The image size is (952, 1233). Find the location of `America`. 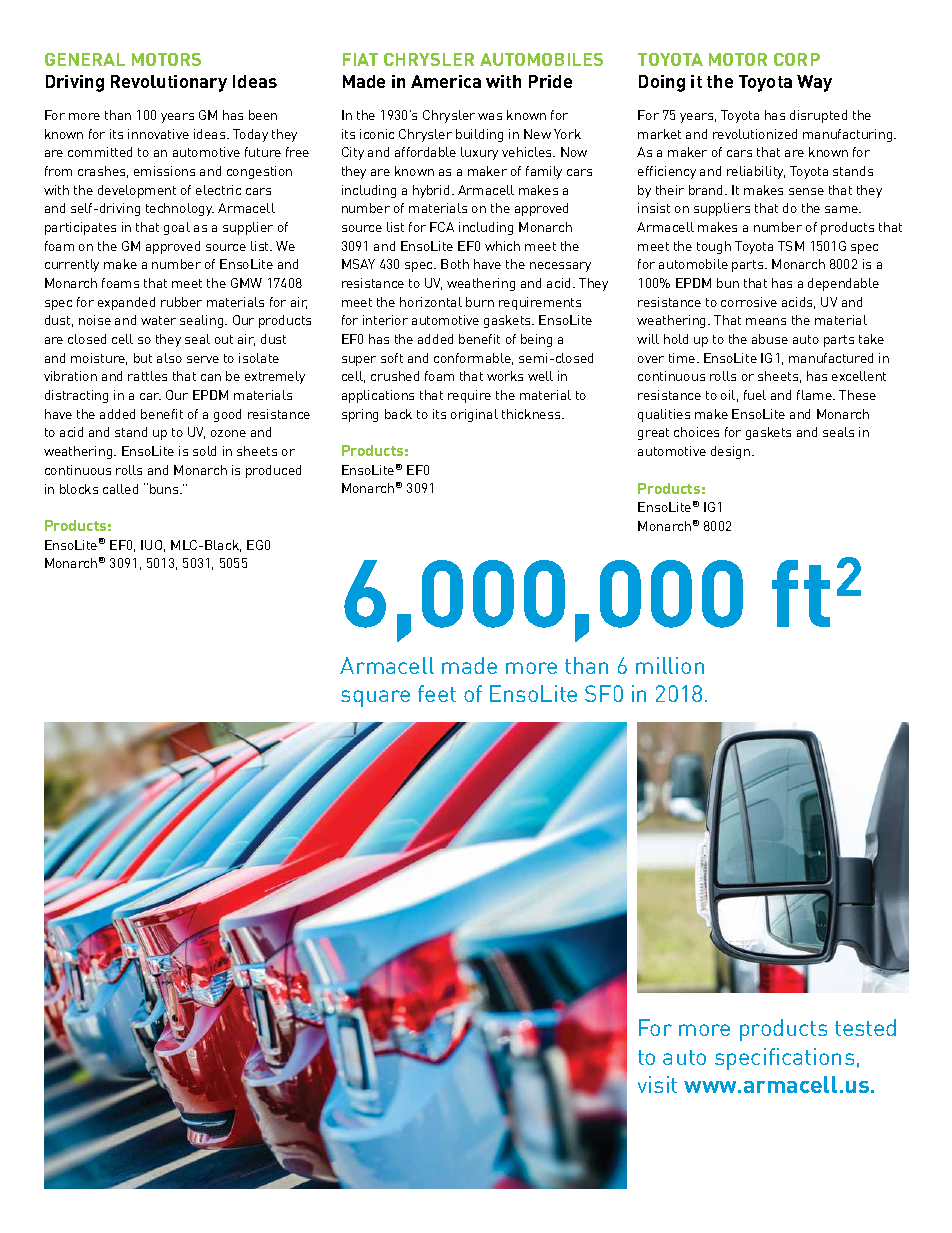

America is located at coordinates (446, 81).
